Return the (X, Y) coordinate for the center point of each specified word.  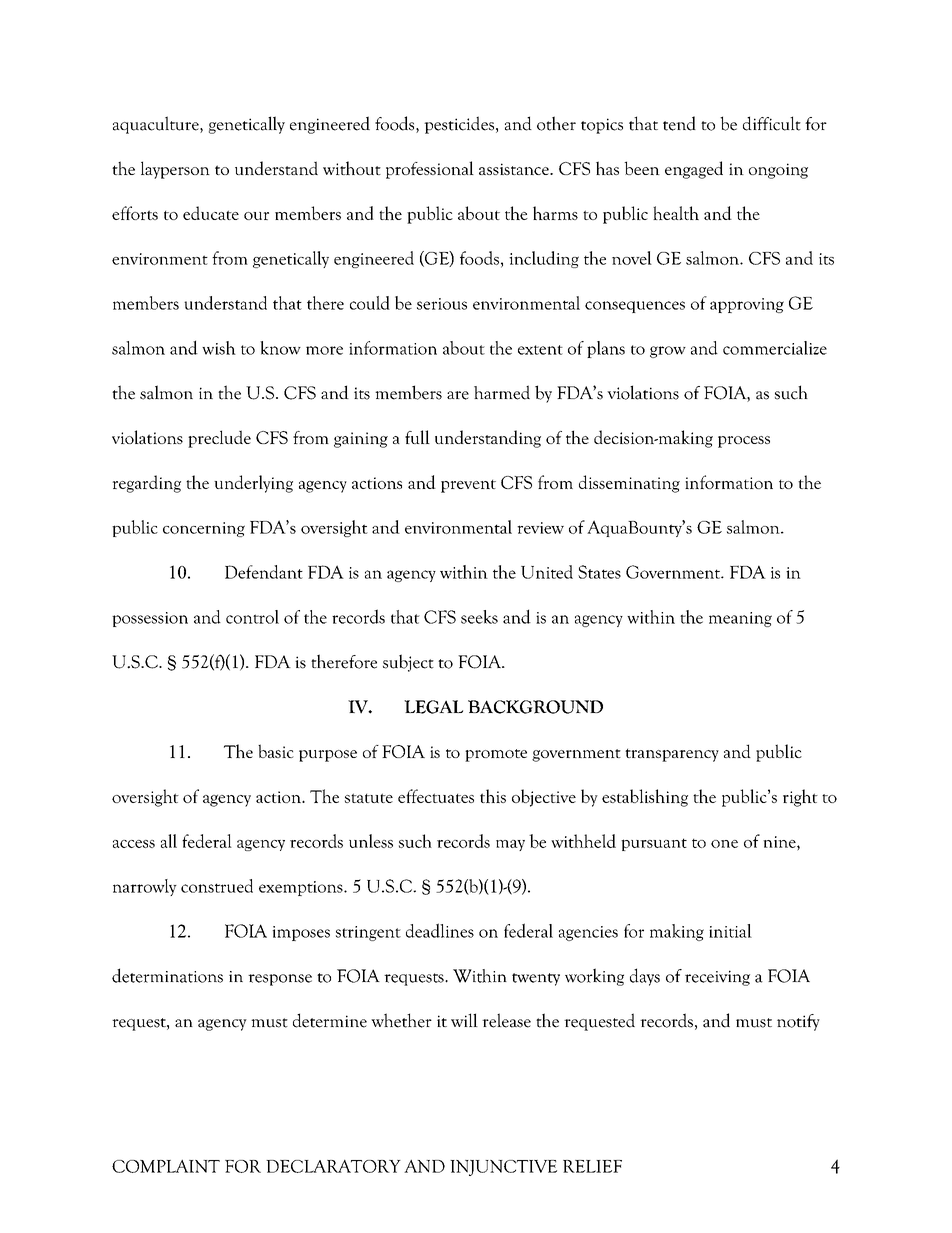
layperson (175, 170)
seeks (479, 617)
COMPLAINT (166, 1166)
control (252, 617)
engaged (694, 170)
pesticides (460, 125)
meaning (740, 619)
